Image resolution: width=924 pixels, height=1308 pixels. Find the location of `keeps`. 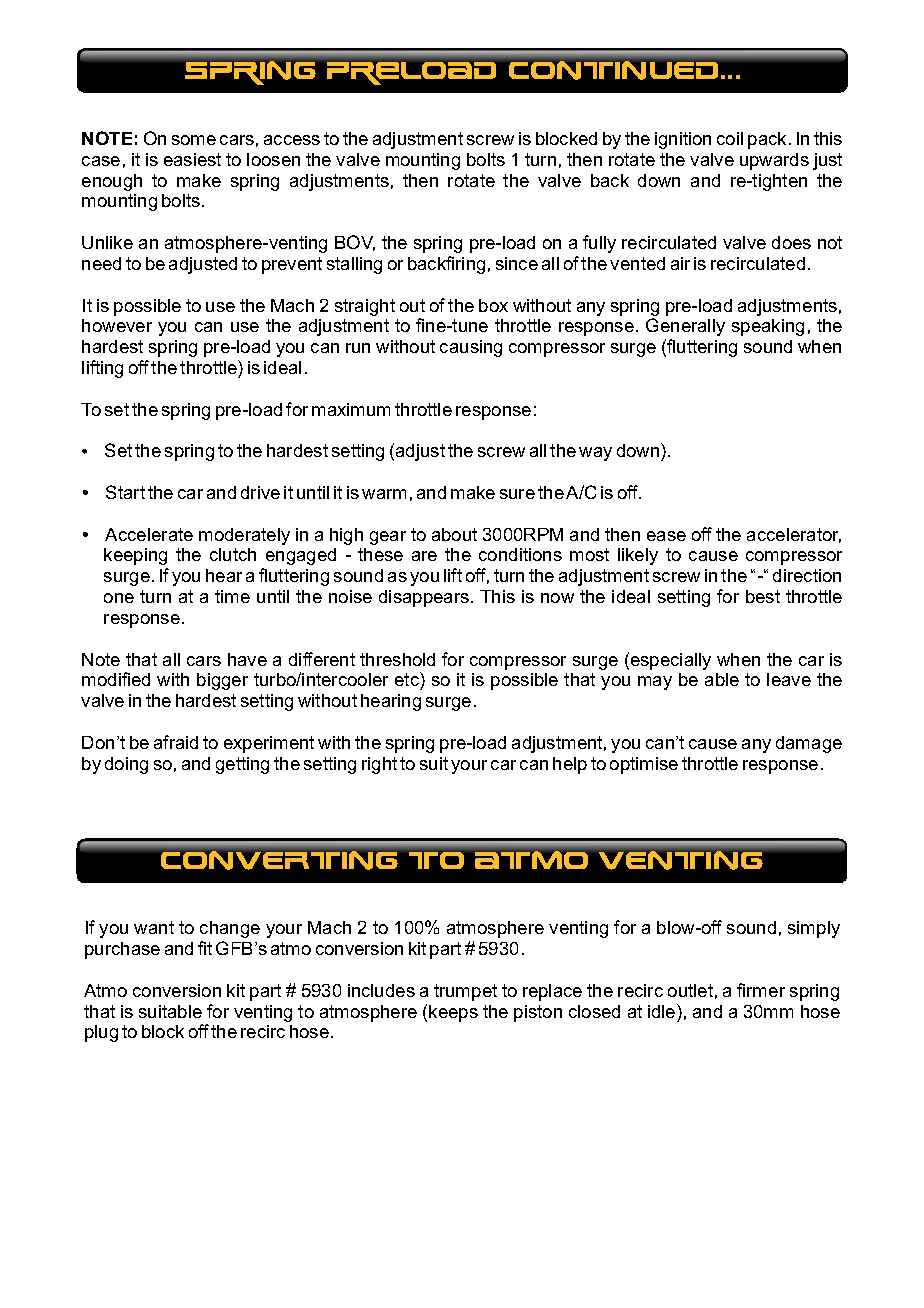

keeps is located at coordinates (453, 1013).
